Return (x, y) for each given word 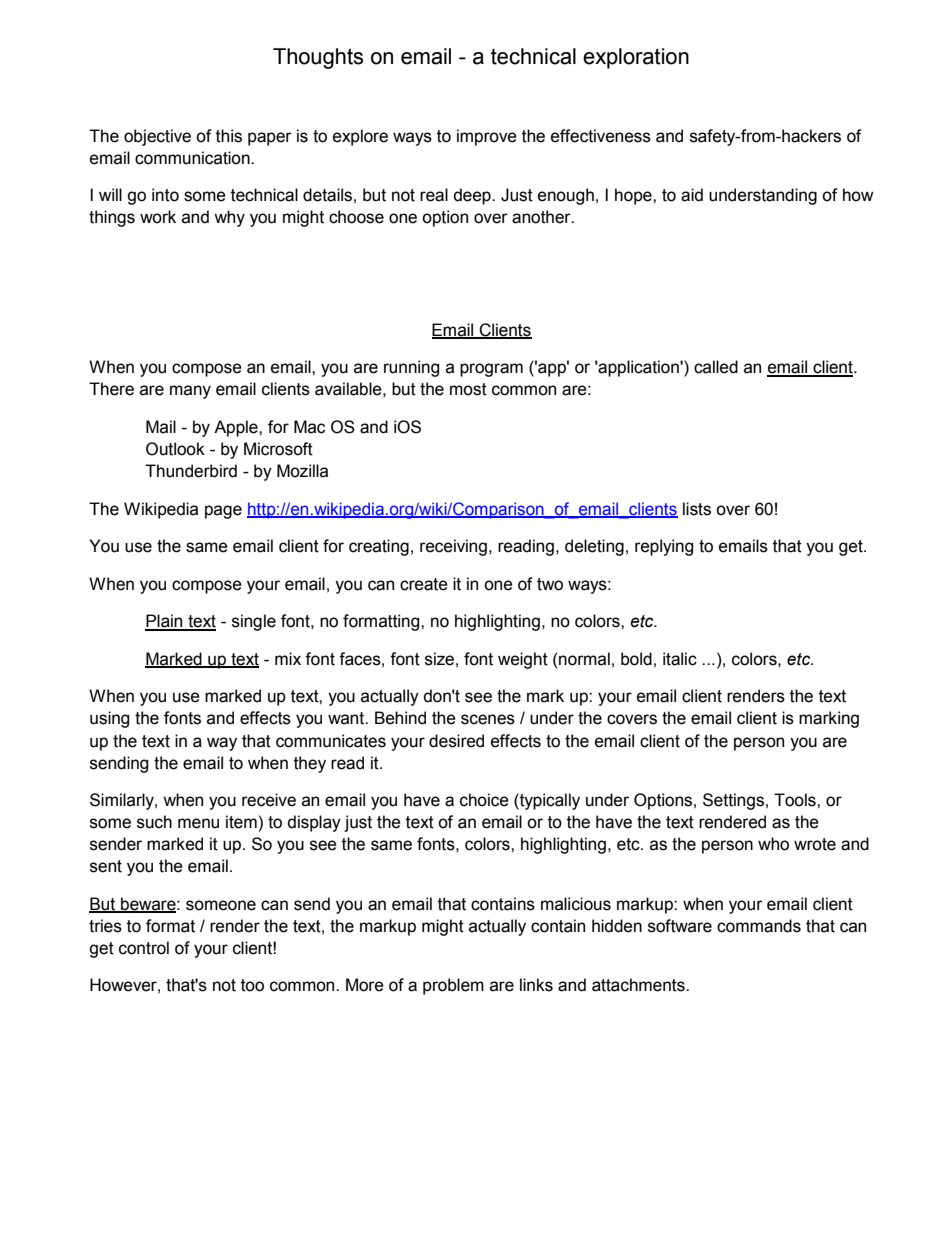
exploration (636, 58)
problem (453, 986)
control (144, 948)
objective (157, 137)
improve (487, 137)
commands (759, 926)
